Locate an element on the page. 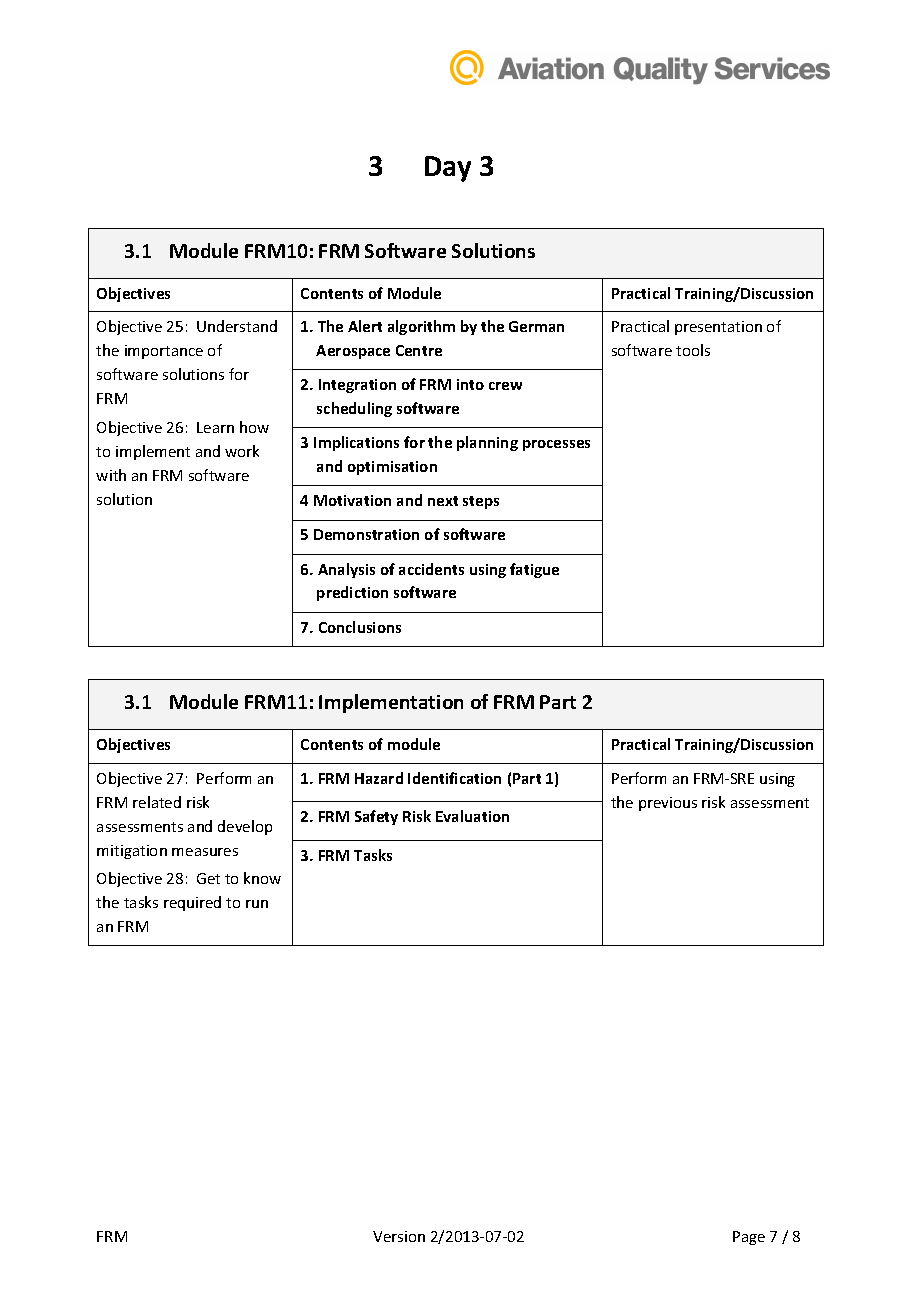 The image size is (924, 1308). accidents is located at coordinates (431, 569).
